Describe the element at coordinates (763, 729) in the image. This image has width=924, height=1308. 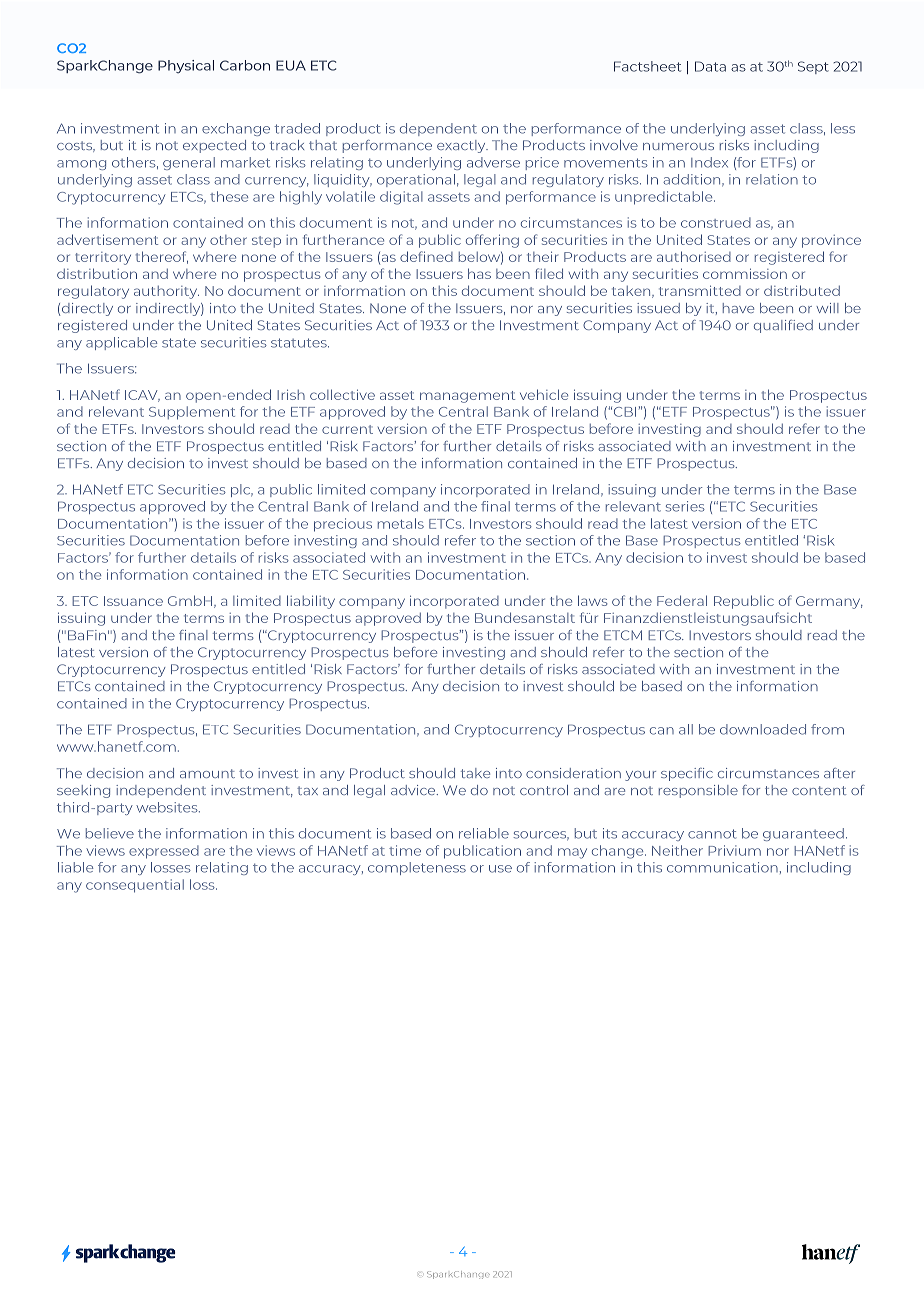
I see `downloaded` at that location.
